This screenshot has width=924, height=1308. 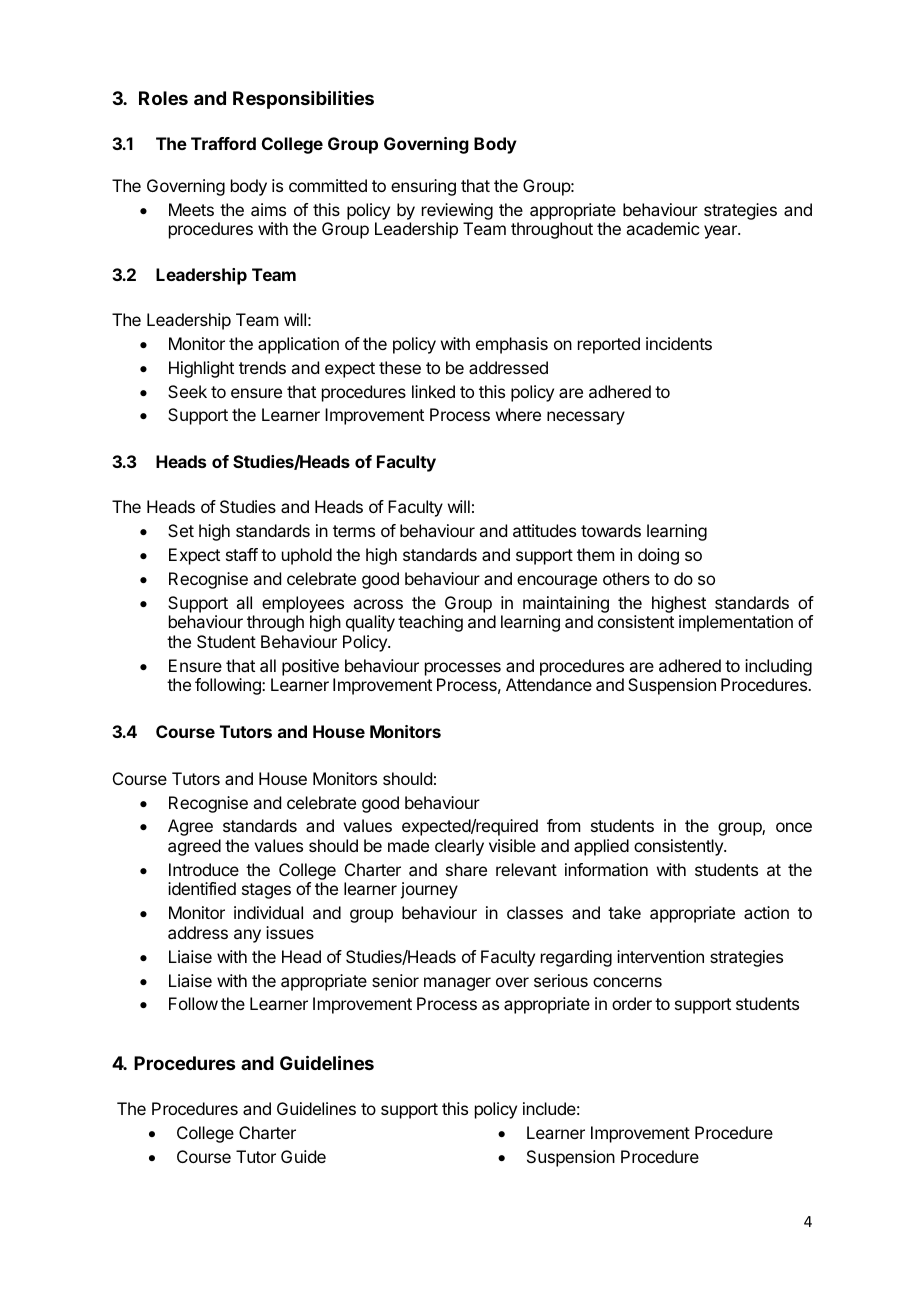 What do you see at coordinates (303, 99) in the screenshot?
I see `Responsibilities` at bounding box center [303, 99].
